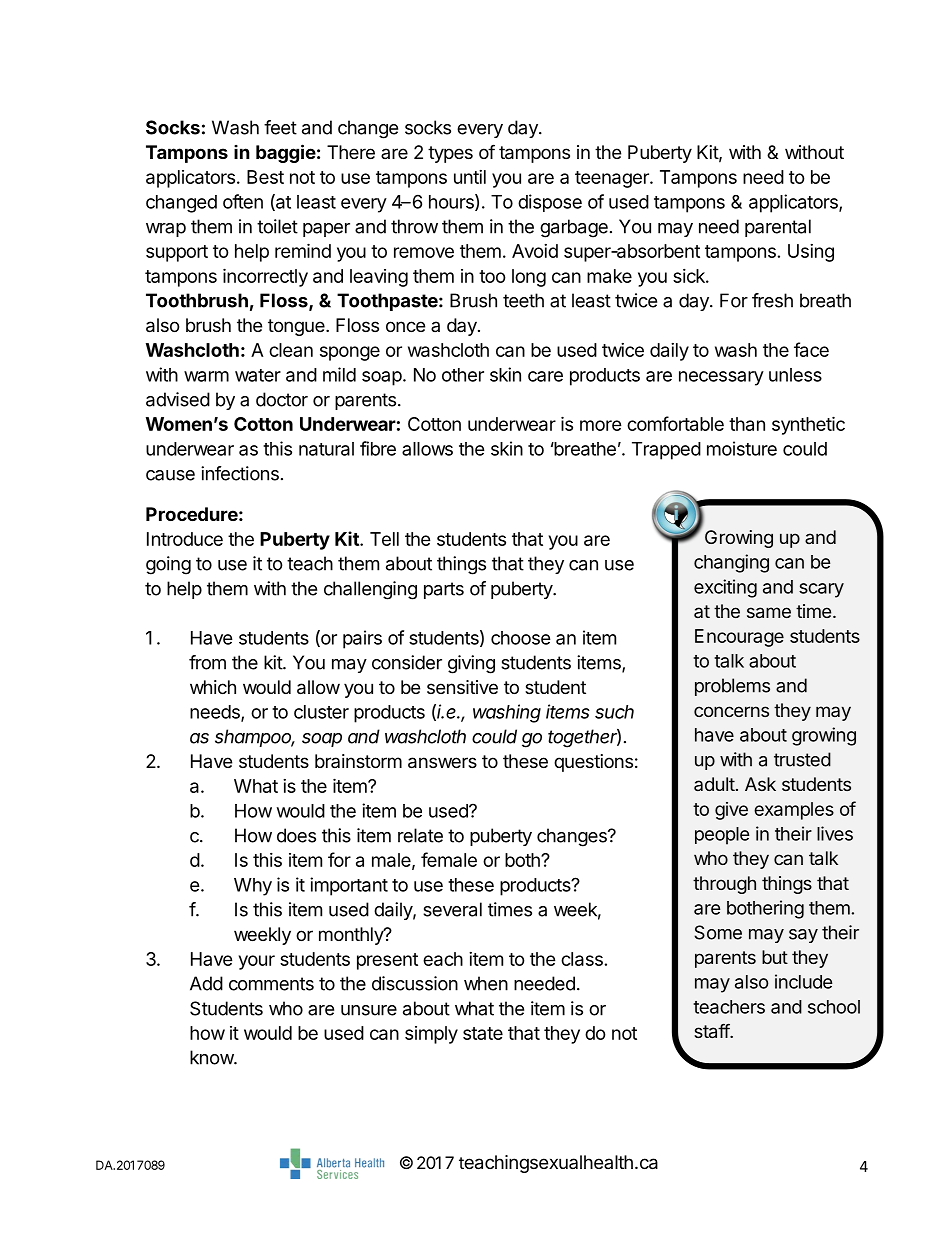  I want to click on water, so click(258, 375).
